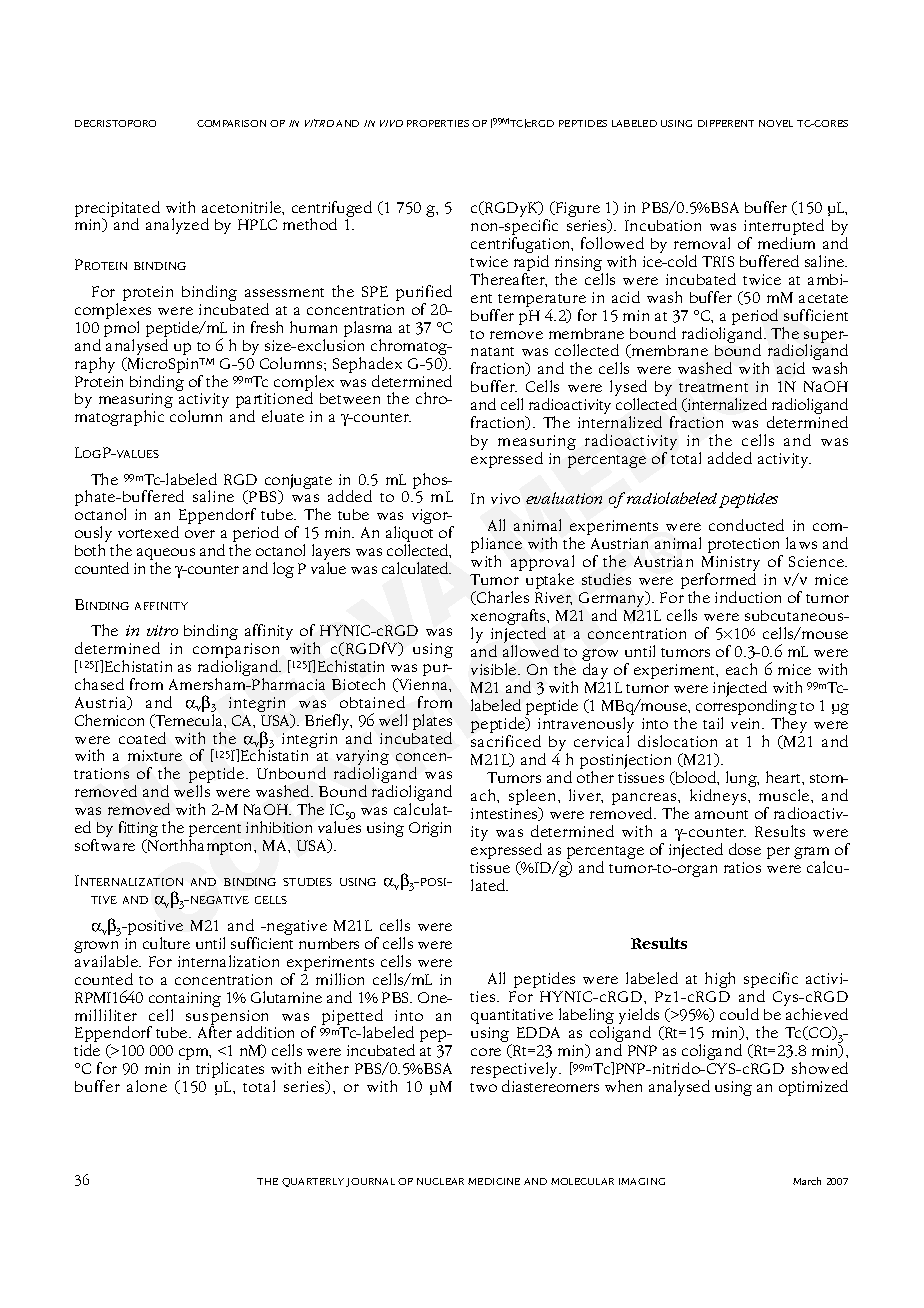  What do you see at coordinates (138, 830) in the screenshot?
I see `fitting` at bounding box center [138, 830].
